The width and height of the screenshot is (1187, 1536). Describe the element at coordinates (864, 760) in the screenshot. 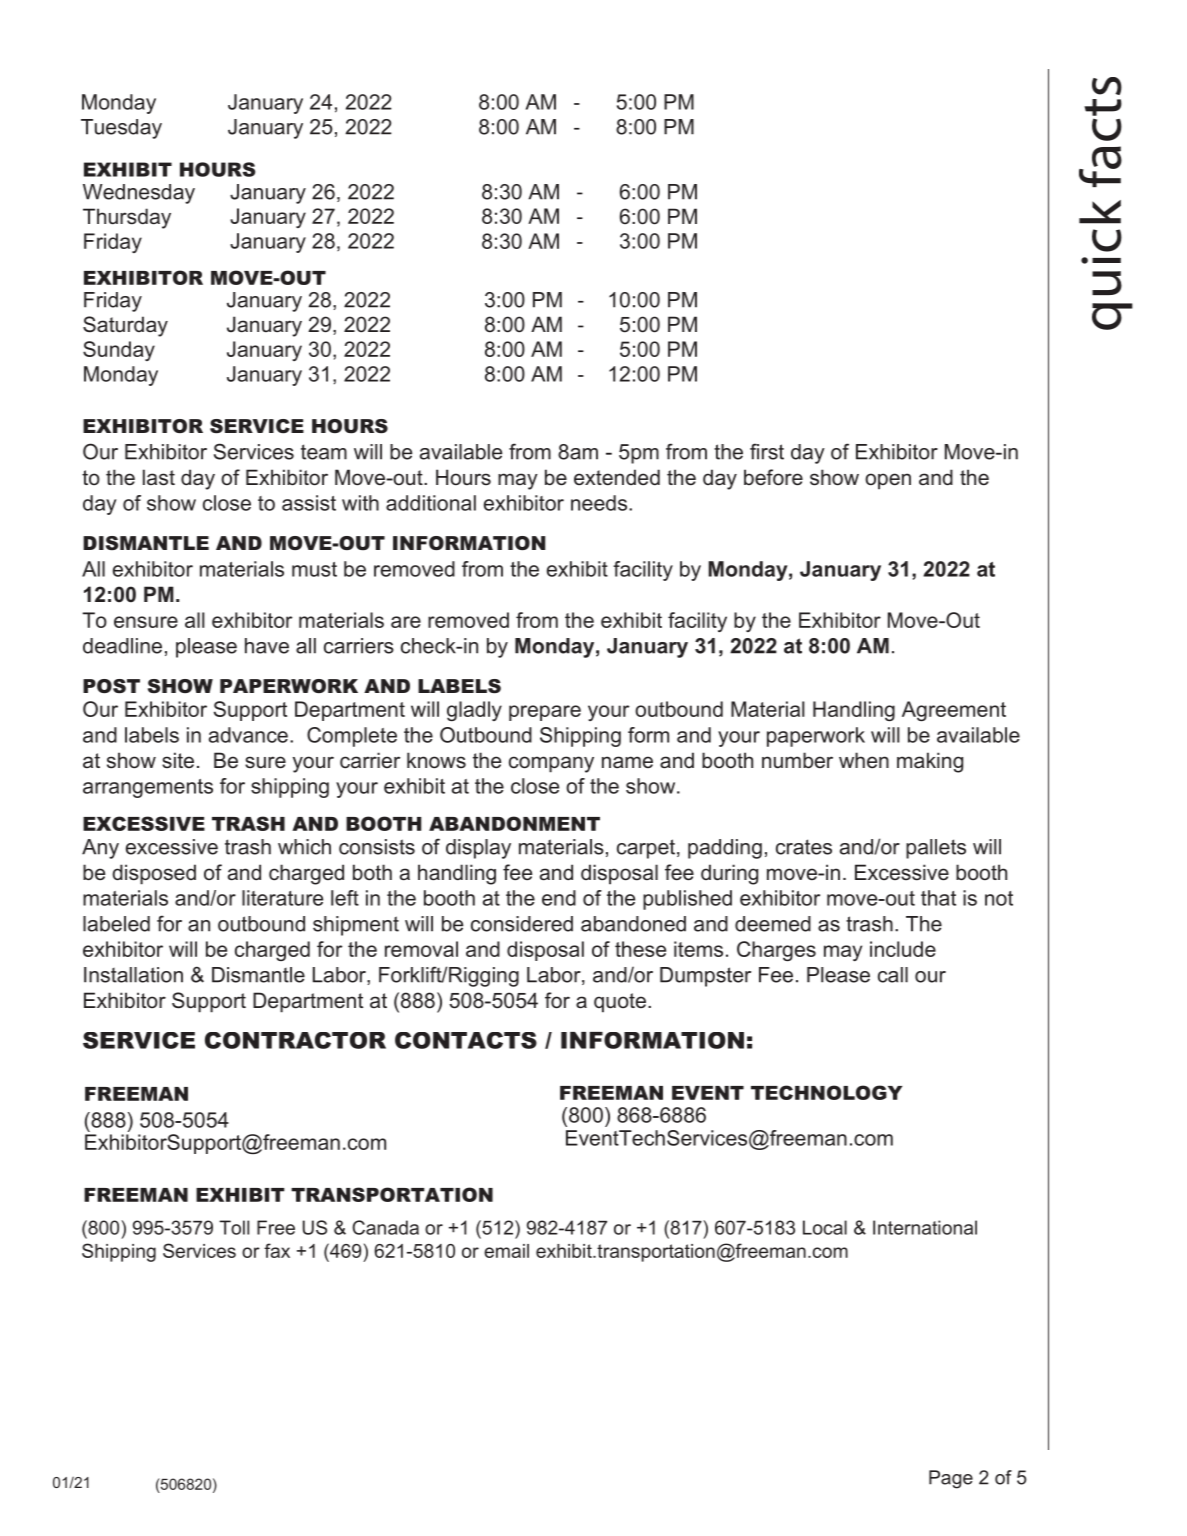

I see `when` at that location.
